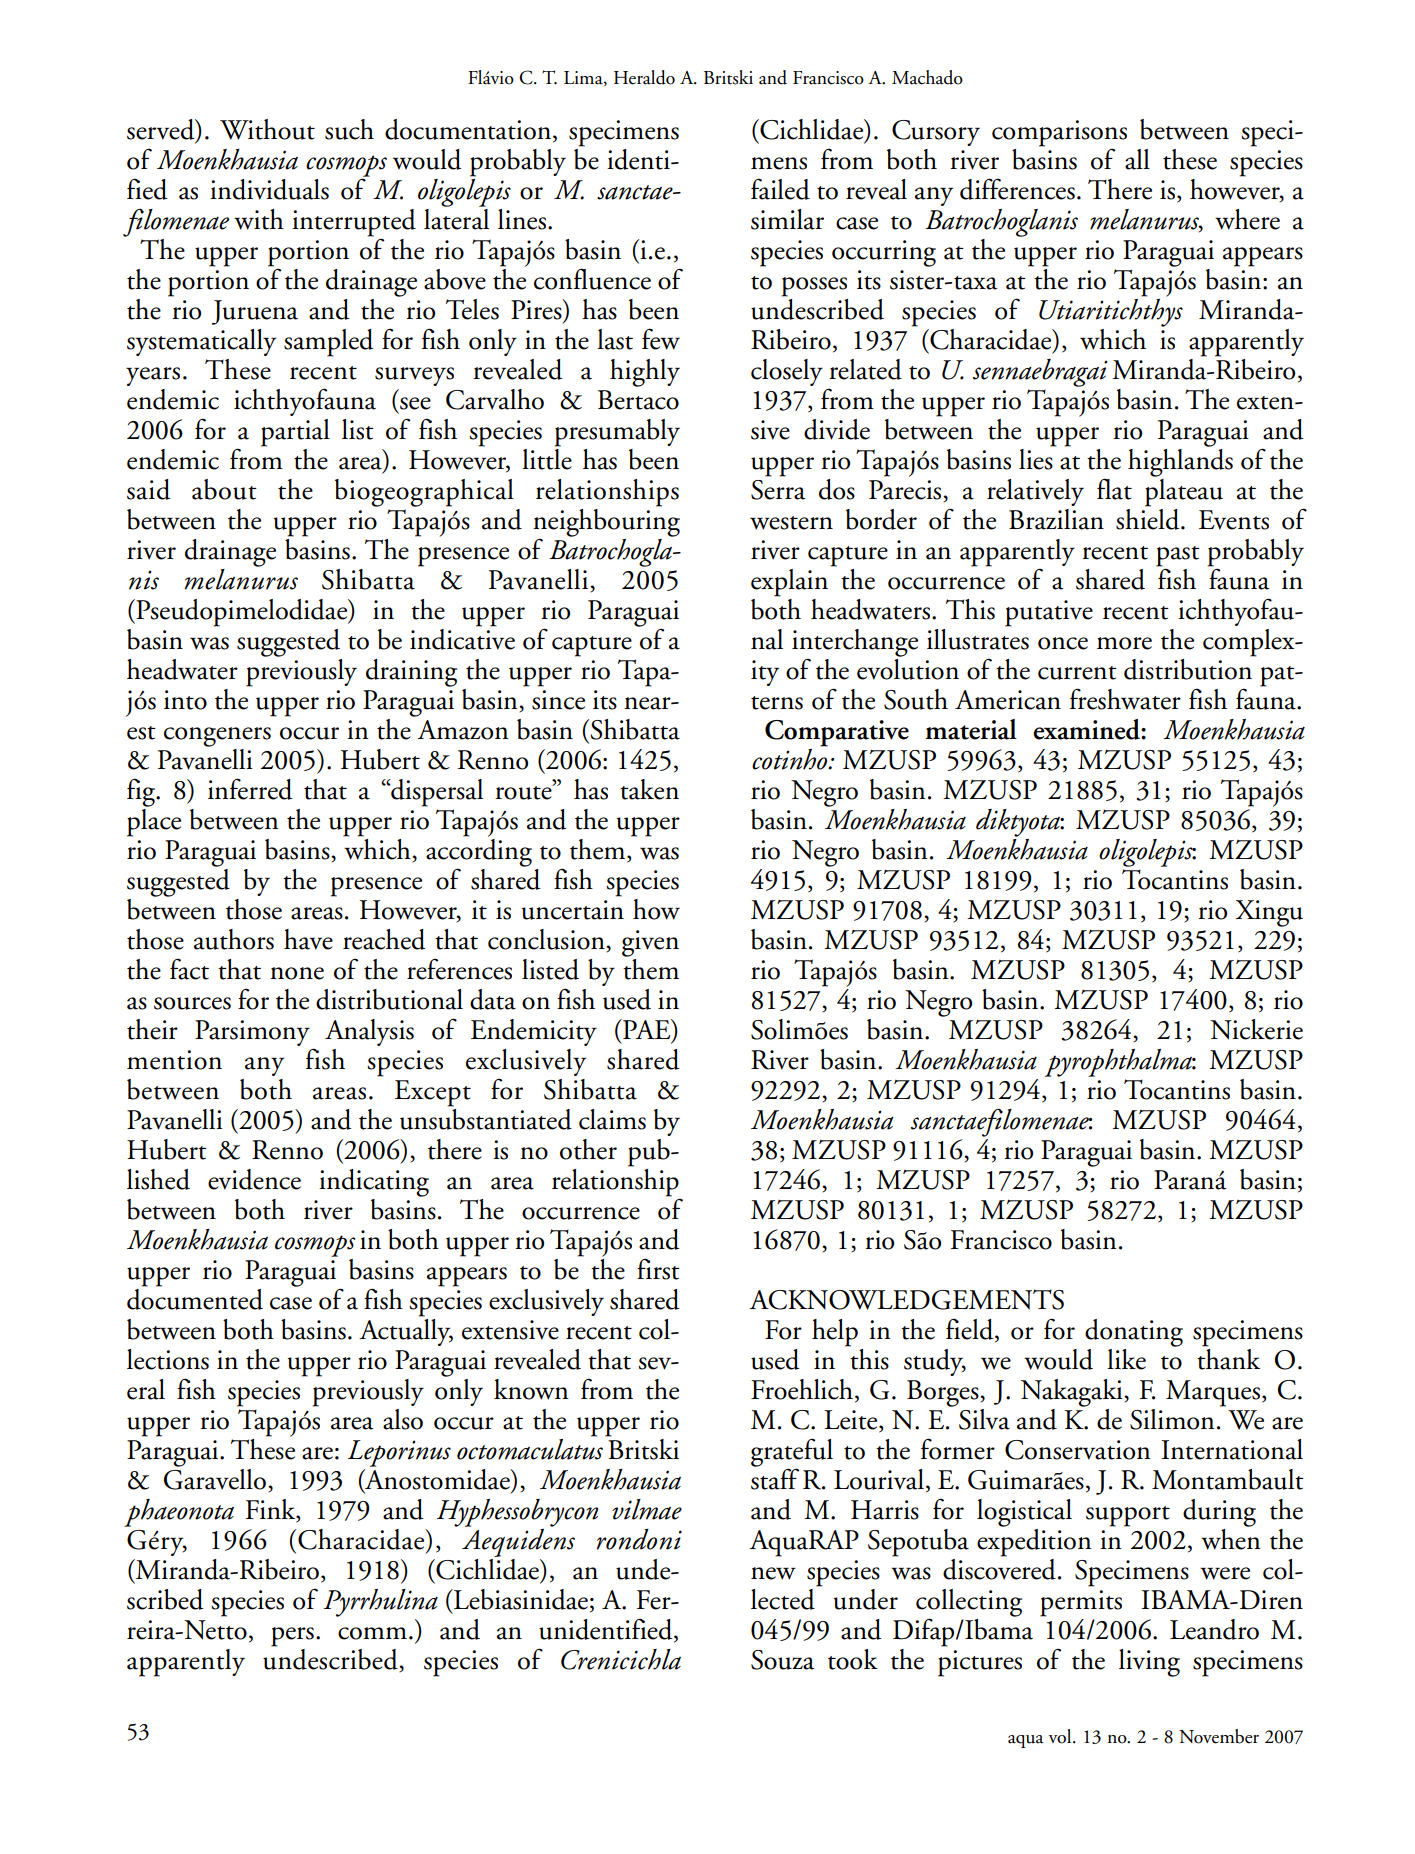 The width and height of the image is (1415, 1854). Describe the element at coordinates (349, 129) in the image. I see `such` at that location.
